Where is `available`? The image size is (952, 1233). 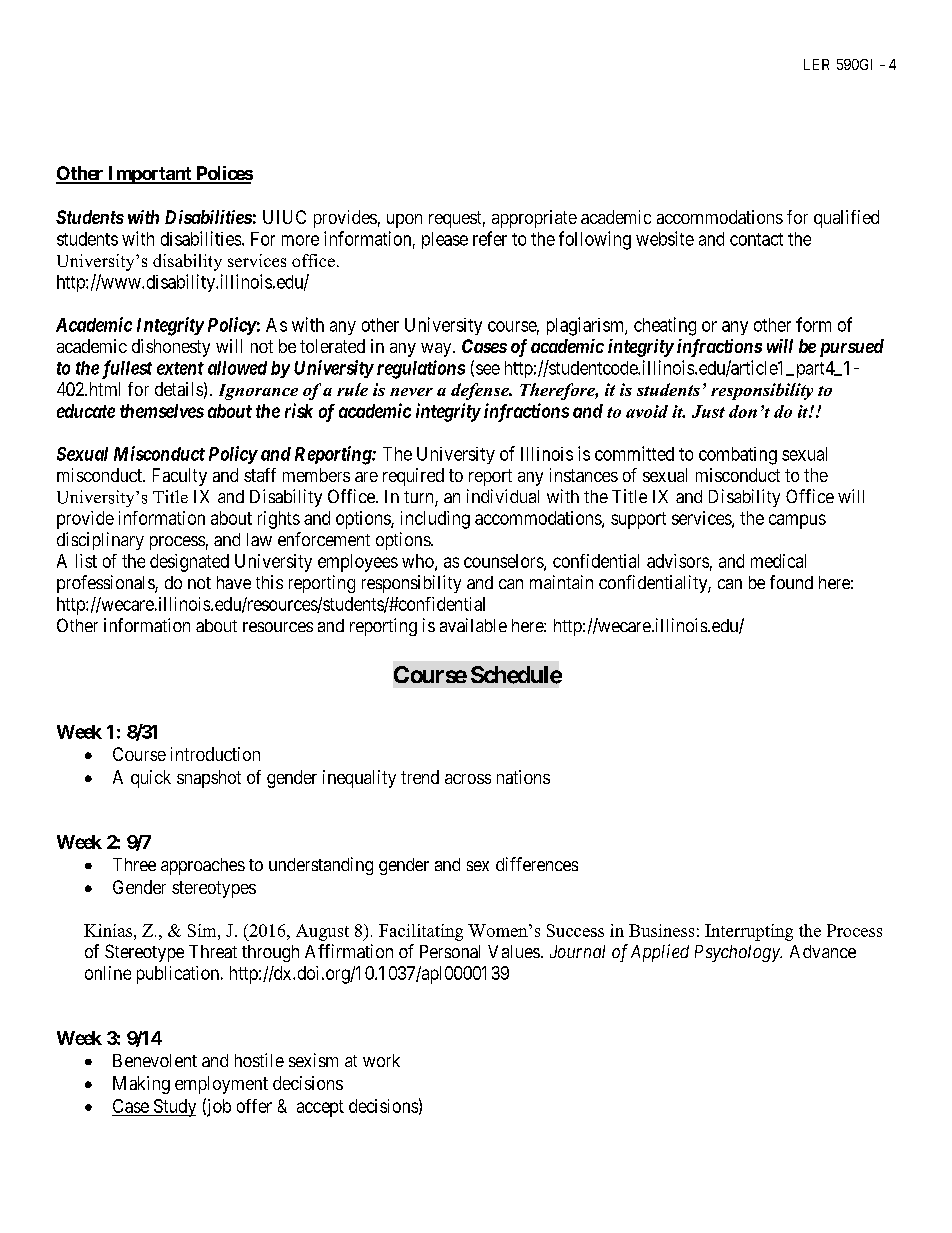
available is located at coordinates (473, 625).
